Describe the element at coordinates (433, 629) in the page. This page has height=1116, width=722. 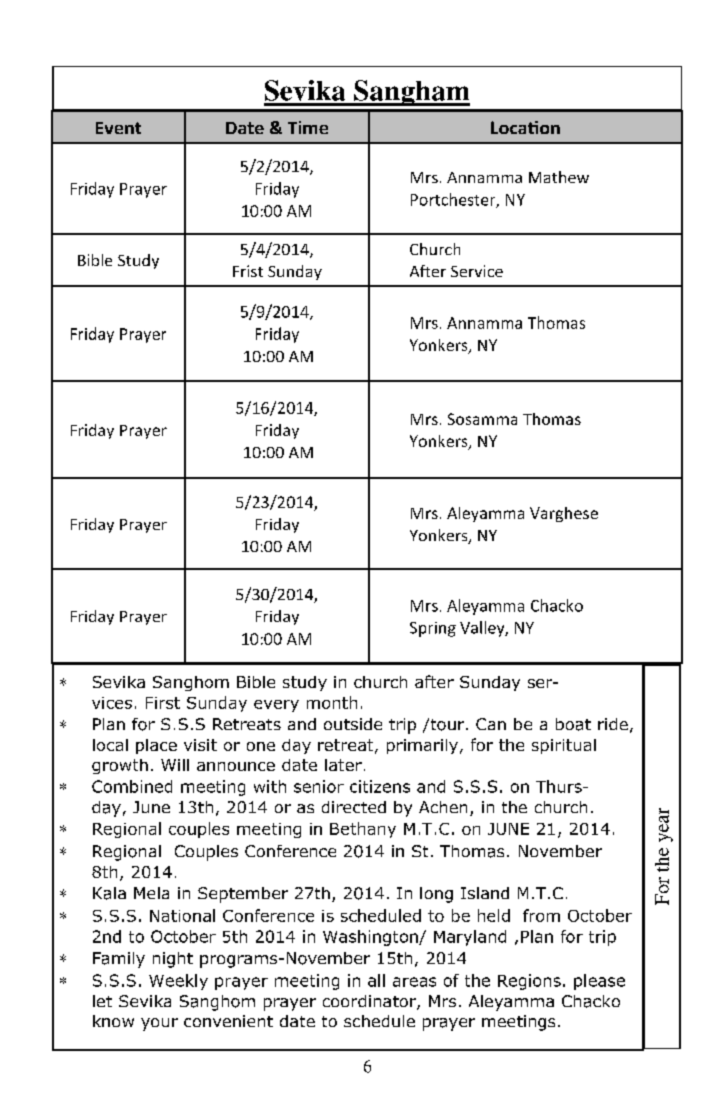
I see `Spring` at that location.
